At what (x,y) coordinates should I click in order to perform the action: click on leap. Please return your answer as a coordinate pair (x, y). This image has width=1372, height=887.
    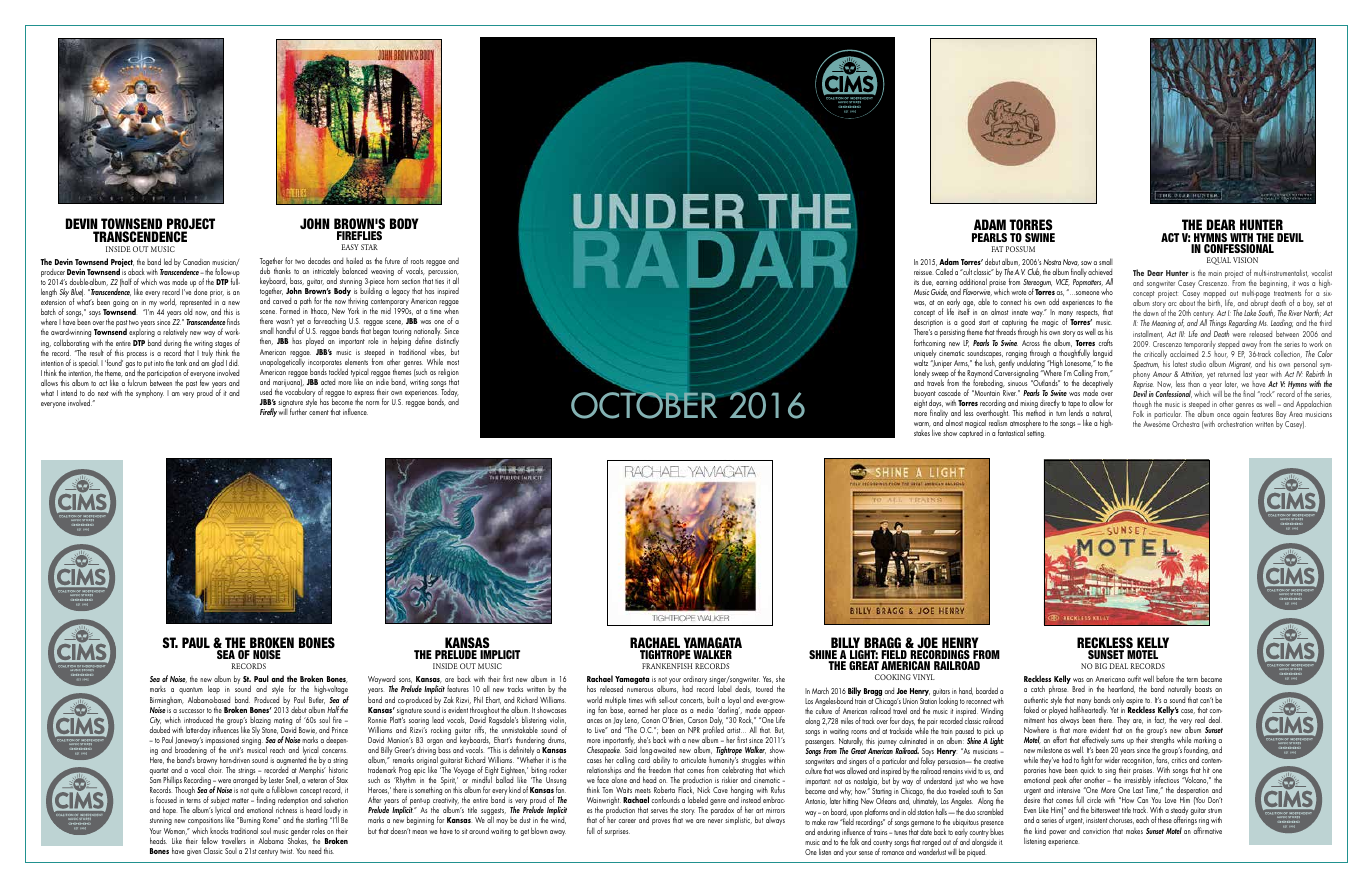
    Looking at the image, I should click on (214, 691).
